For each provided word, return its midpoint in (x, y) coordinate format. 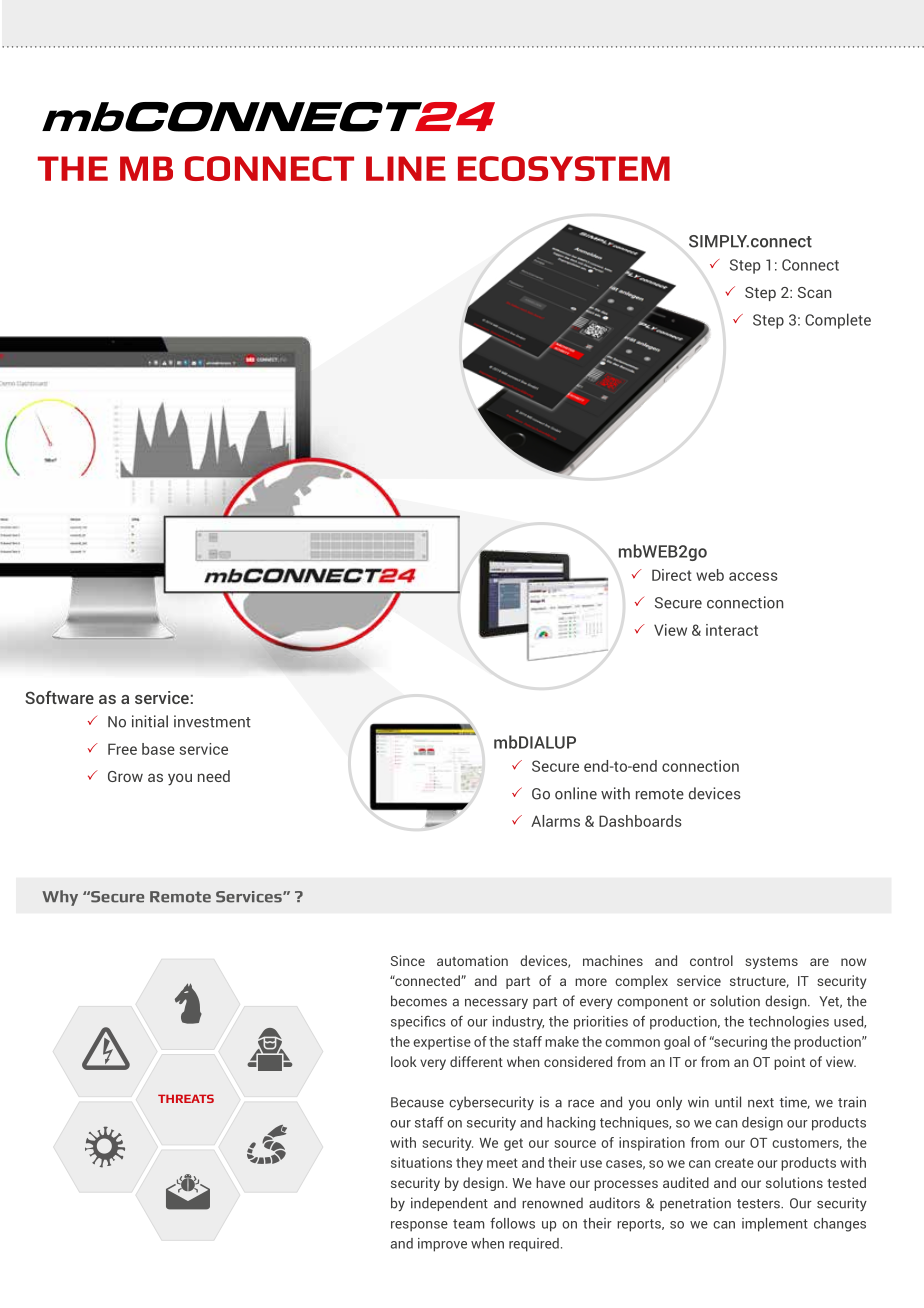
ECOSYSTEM (564, 168)
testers (759, 1204)
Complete (838, 321)
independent (449, 1204)
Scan (814, 292)
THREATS (186, 1098)
